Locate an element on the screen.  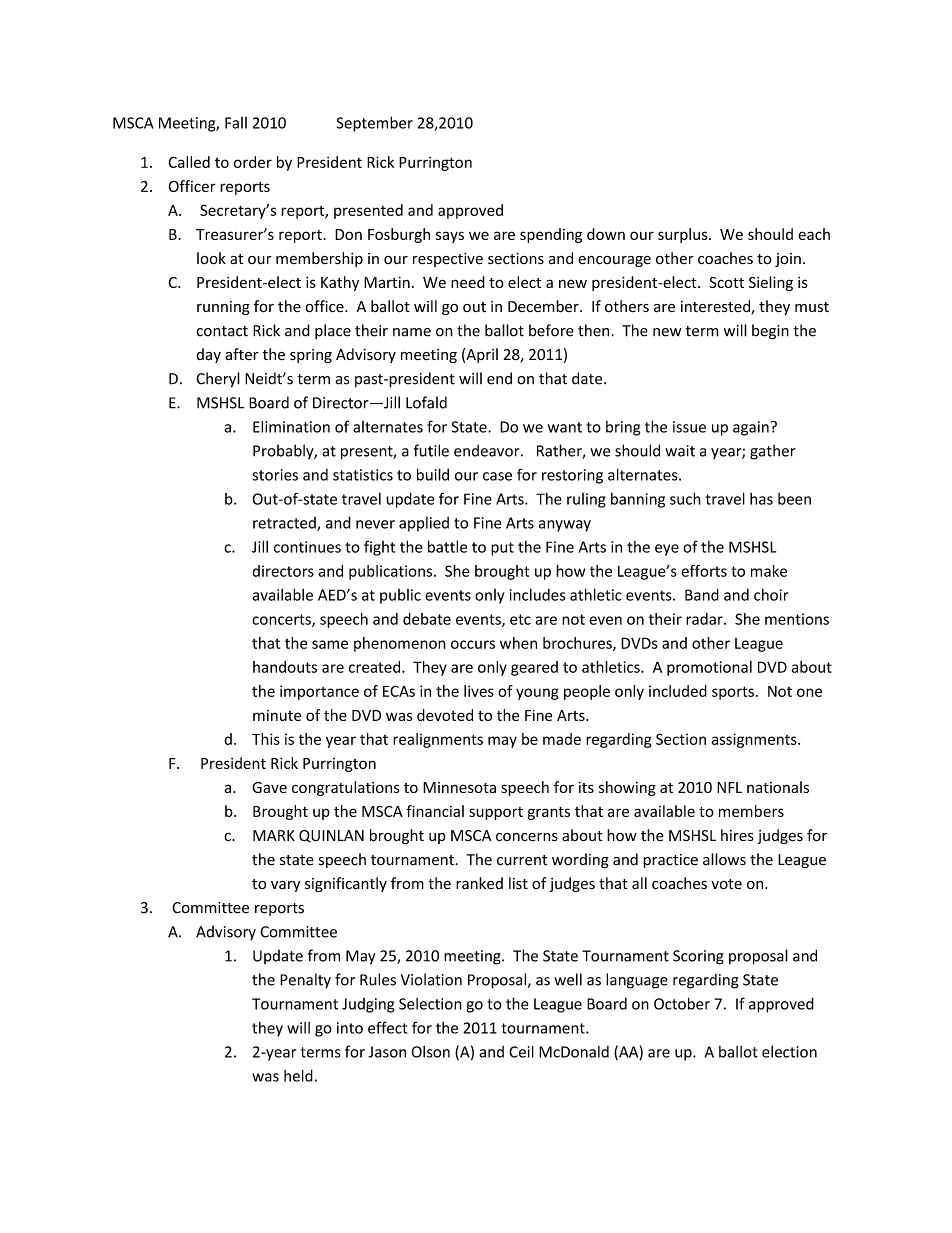
after is located at coordinates (242, 354).
